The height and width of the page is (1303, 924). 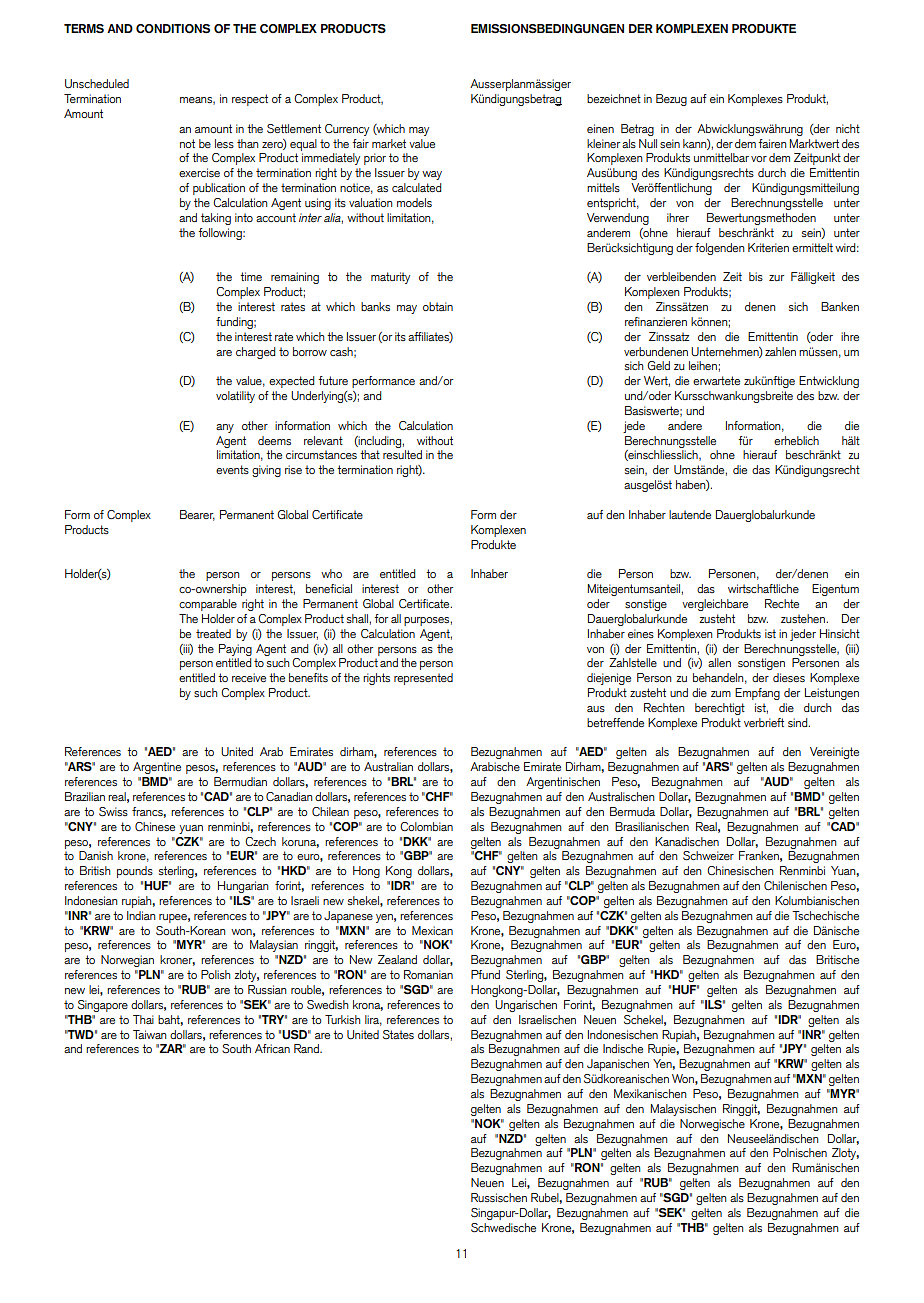 I want to click on CONDITIONS, so click(x=173, y=28).
